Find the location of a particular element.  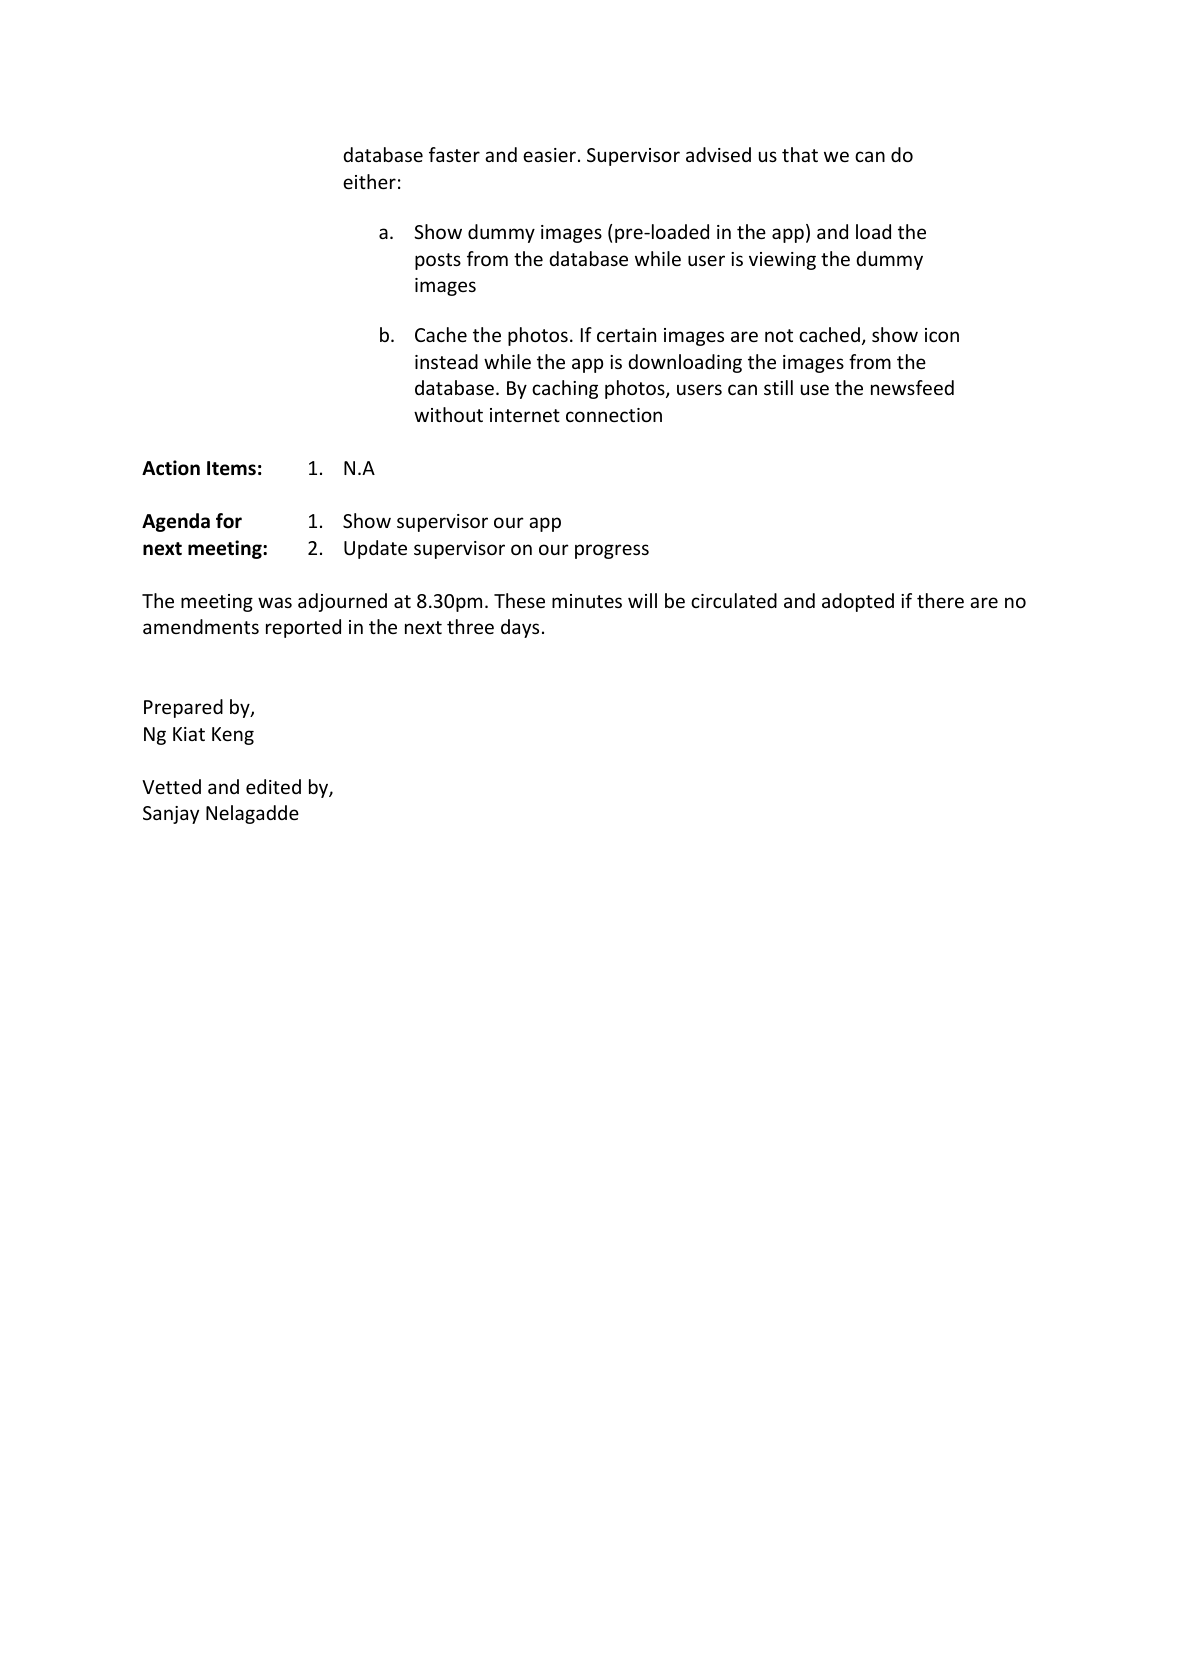

there is located at coordinates (940, 600).
